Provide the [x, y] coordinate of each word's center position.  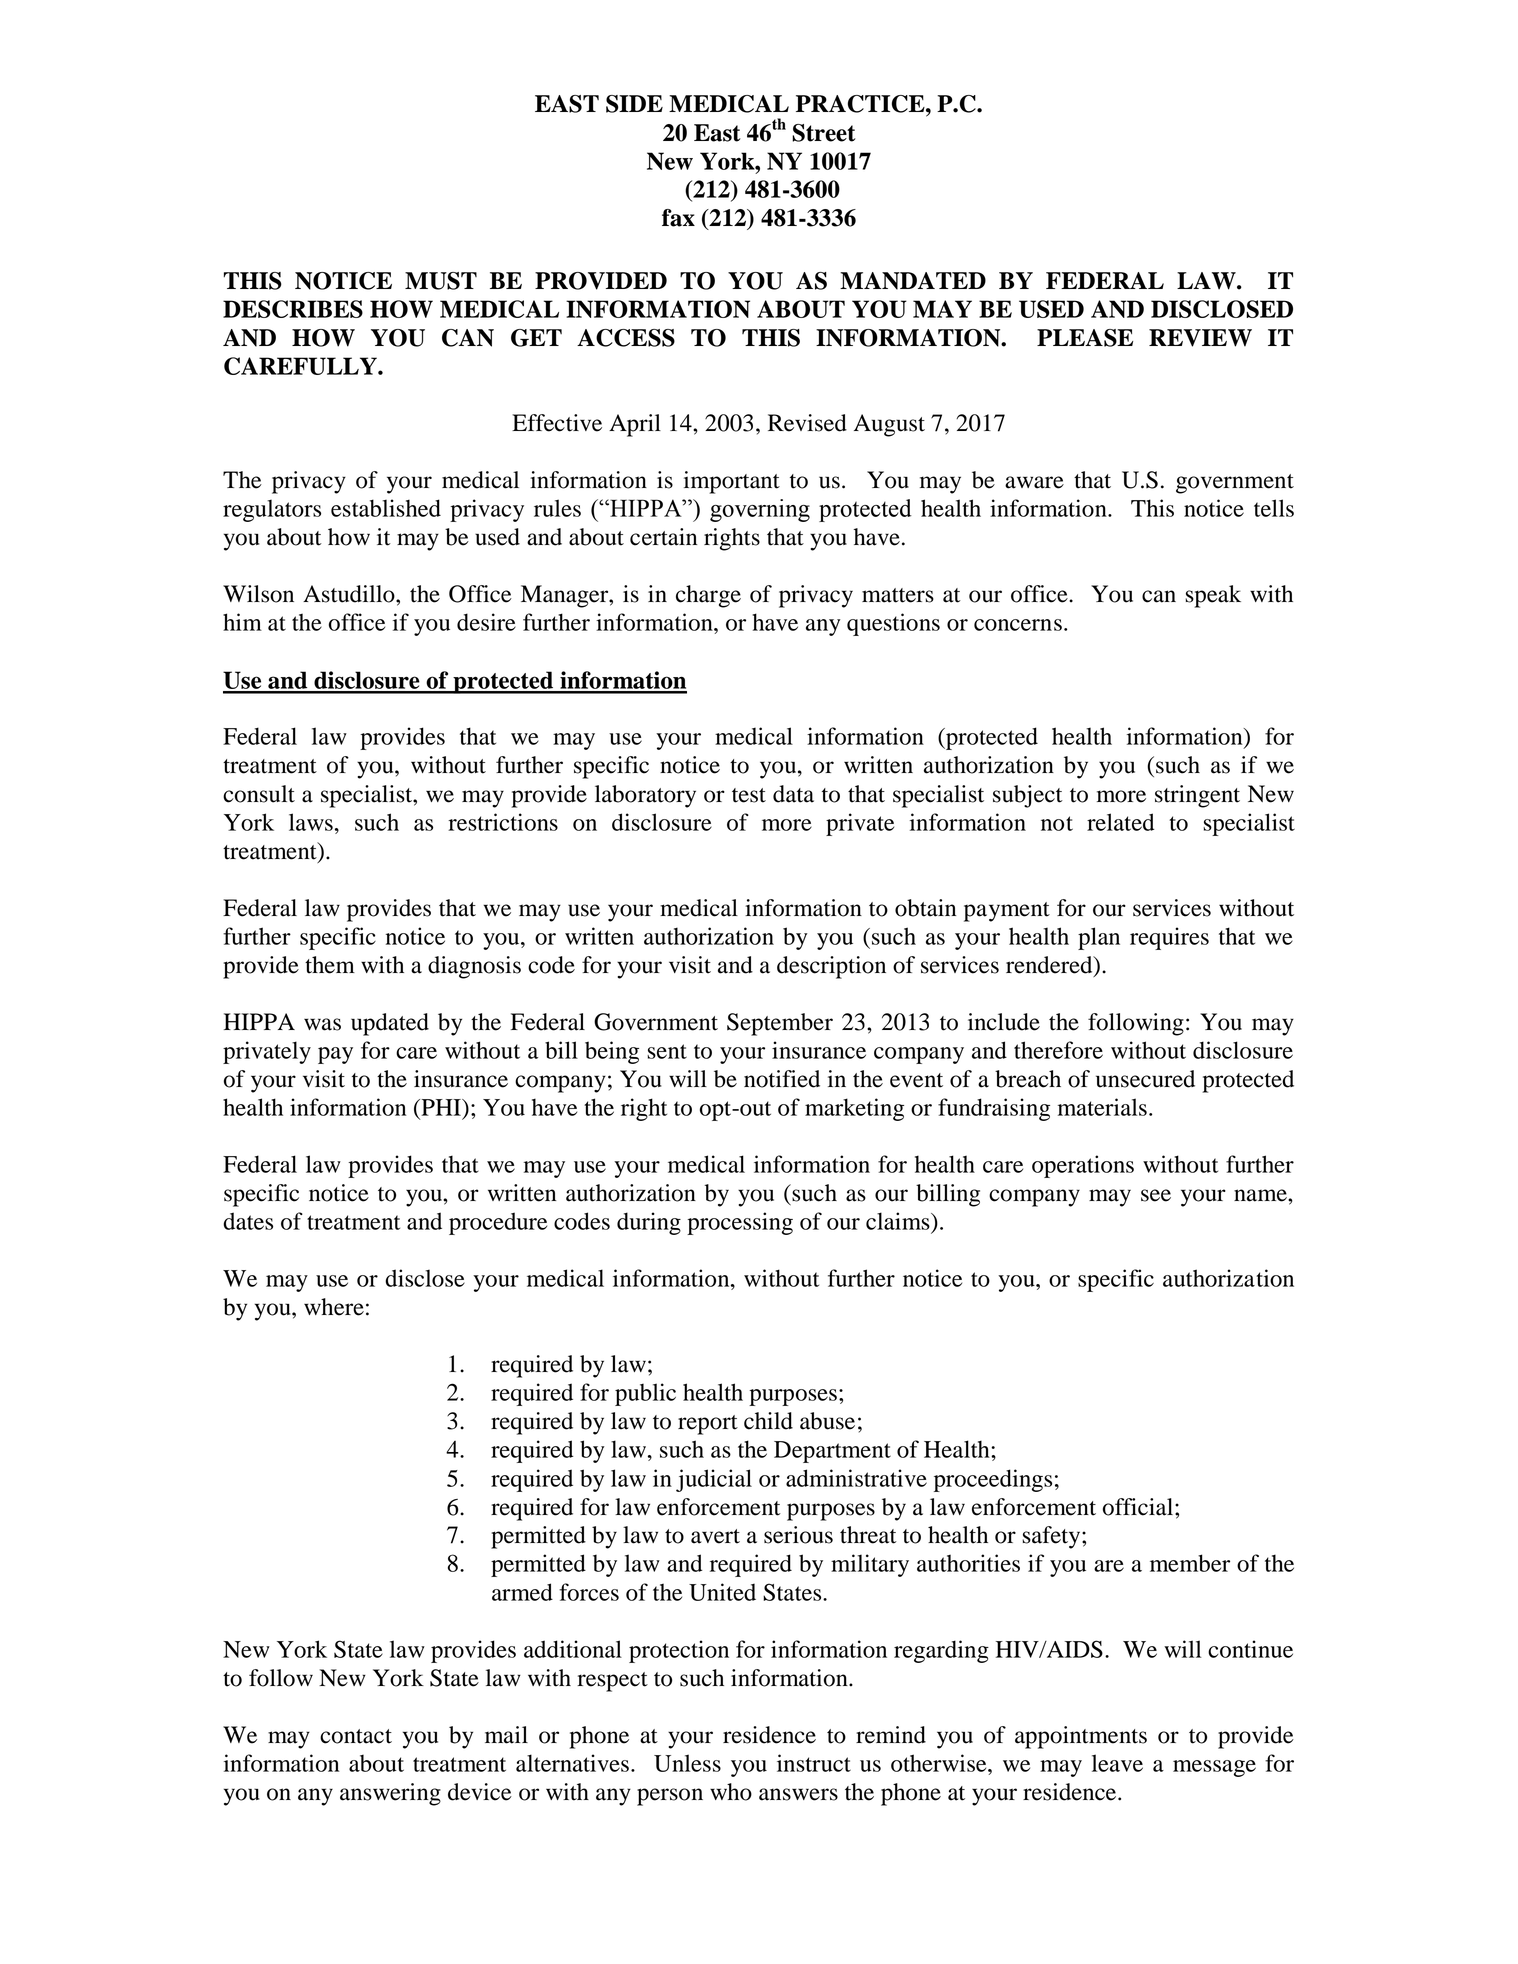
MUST [441, 281]
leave [1117, 1763]
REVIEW [1200, 338]
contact [356, 1736]
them [330, 965]
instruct [814, 1763]
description [831, 967]
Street [824, 133]
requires [1169, 938]
